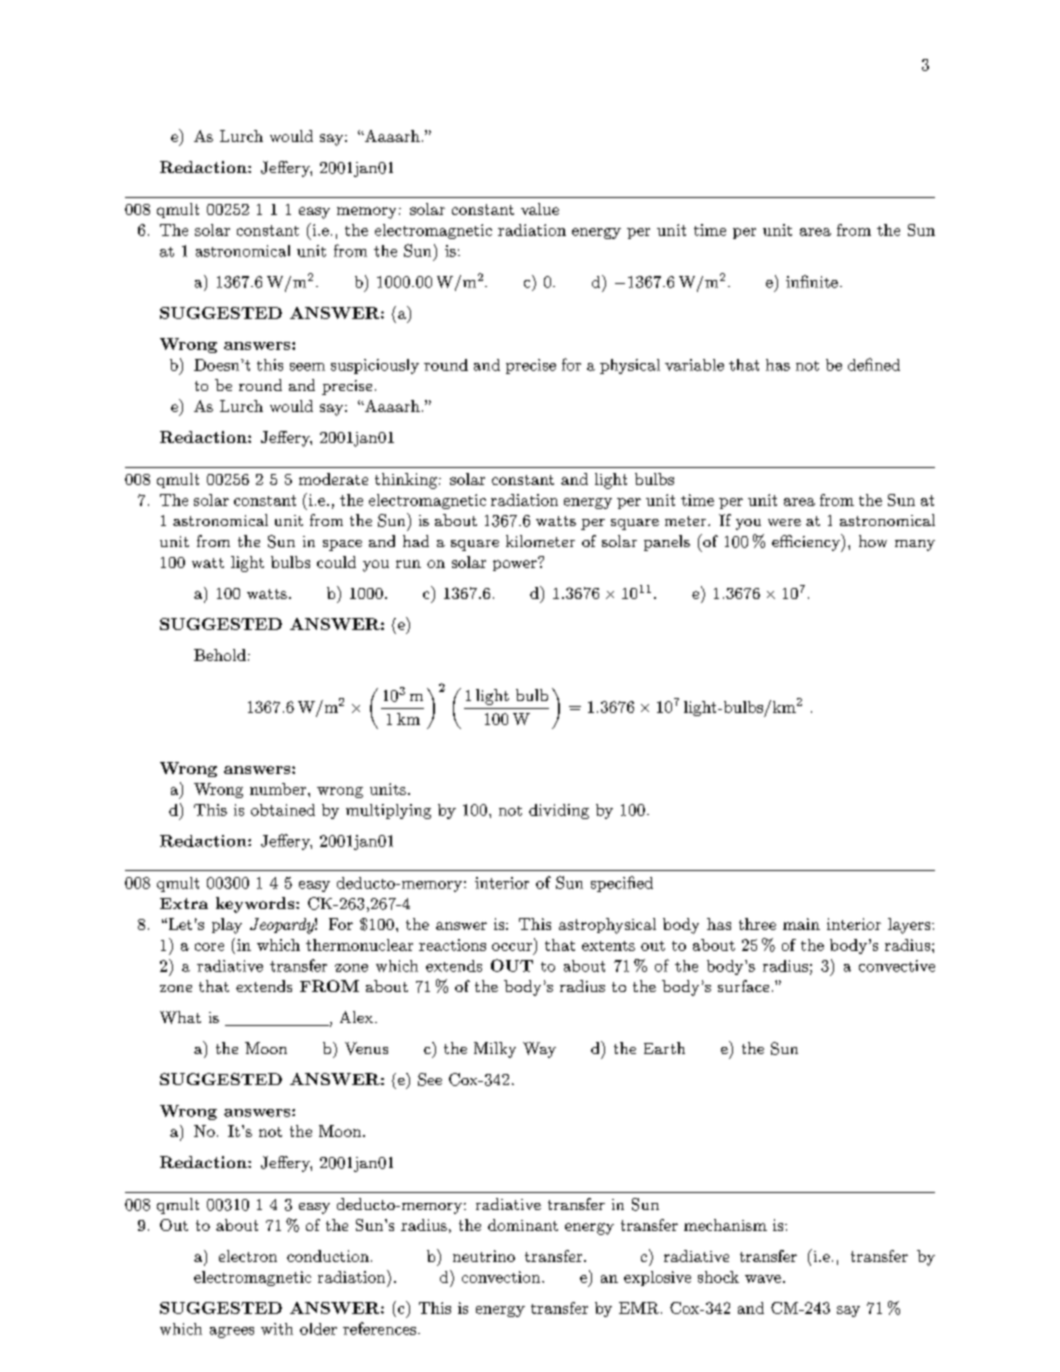 The height and width of the document is (1372, 1060). I want to click on efficiency, so click(807, 543).
